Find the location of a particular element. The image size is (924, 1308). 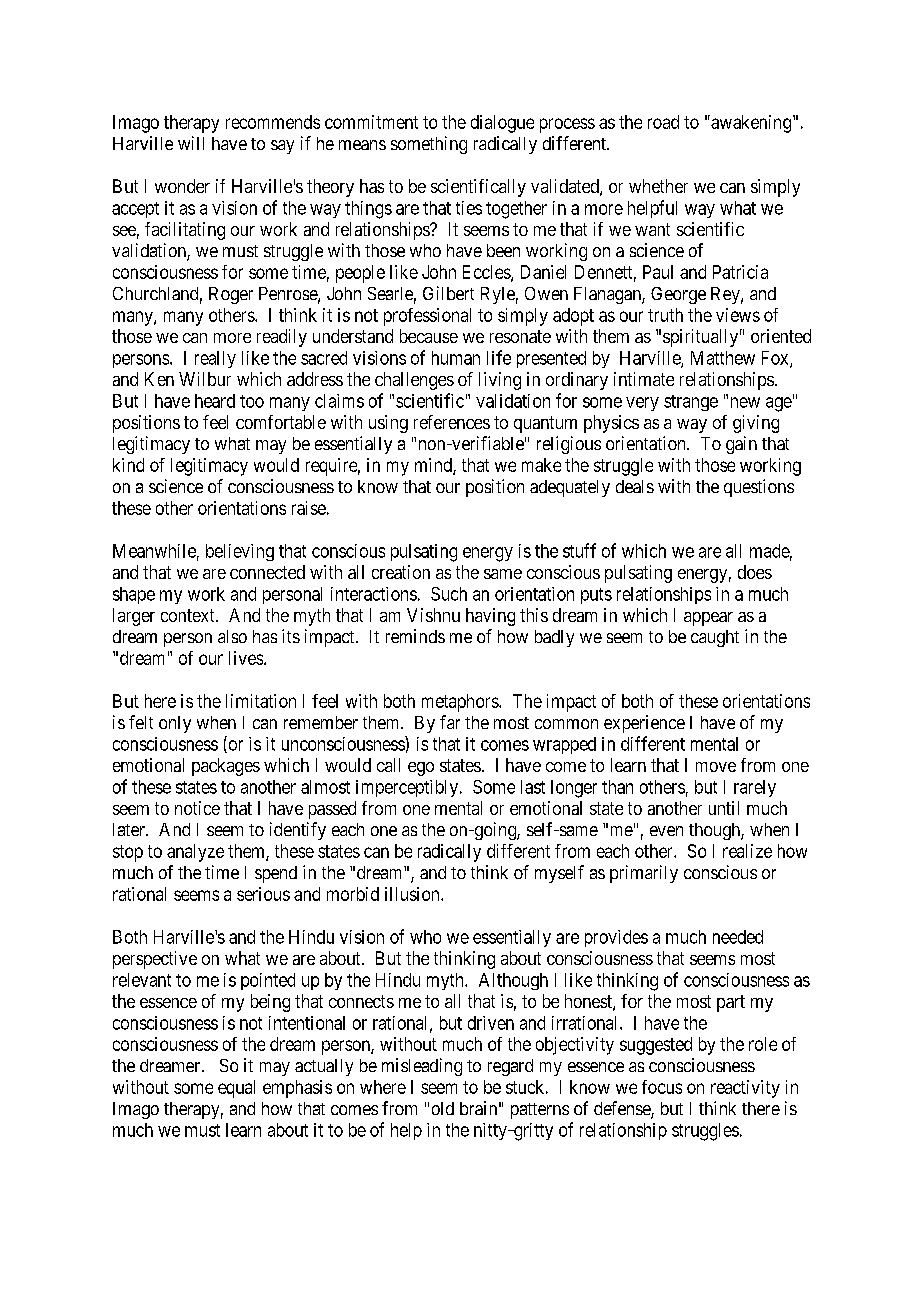

will is located at coordinates (191, 143).
